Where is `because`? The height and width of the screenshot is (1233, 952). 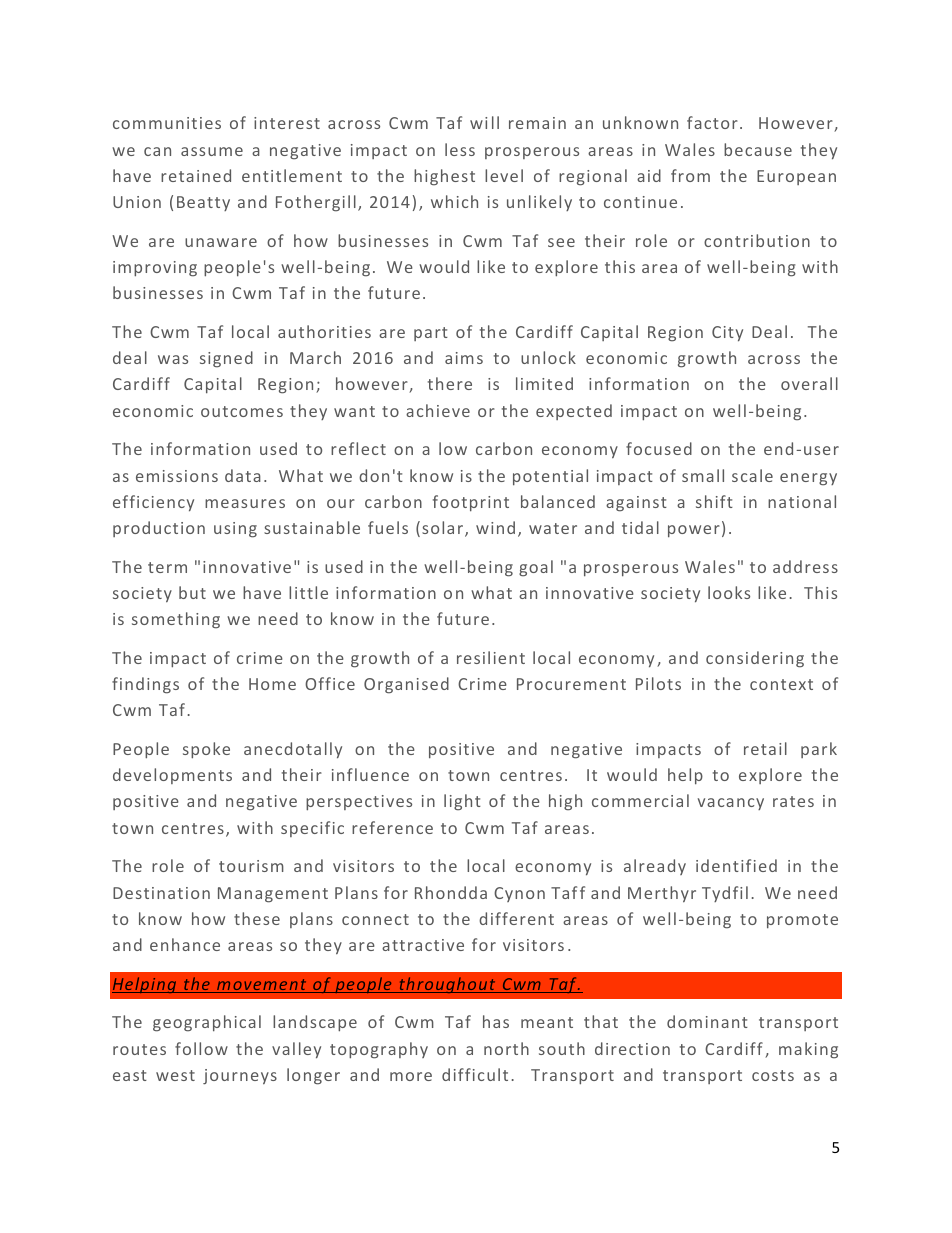
because is located at coordinates (758, 149).
